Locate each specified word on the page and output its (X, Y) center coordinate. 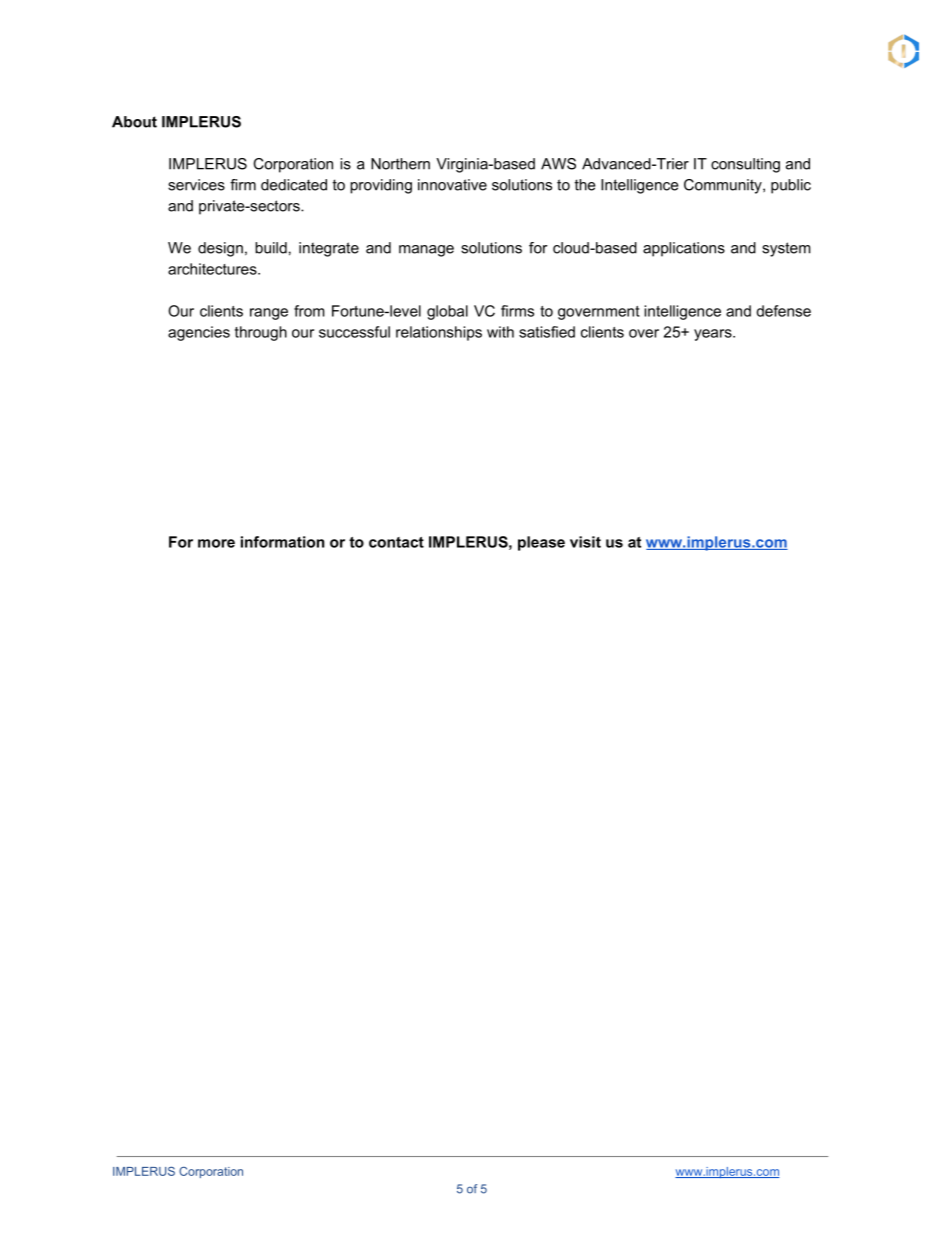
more (216, 543)
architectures (213, 269)
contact (396, 542)
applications (684, 249)
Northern (400, 164)
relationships (439, 333)
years (714, 335)
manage (426, 251)
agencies (199, 333)
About (134, 122)
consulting (745, 165)
